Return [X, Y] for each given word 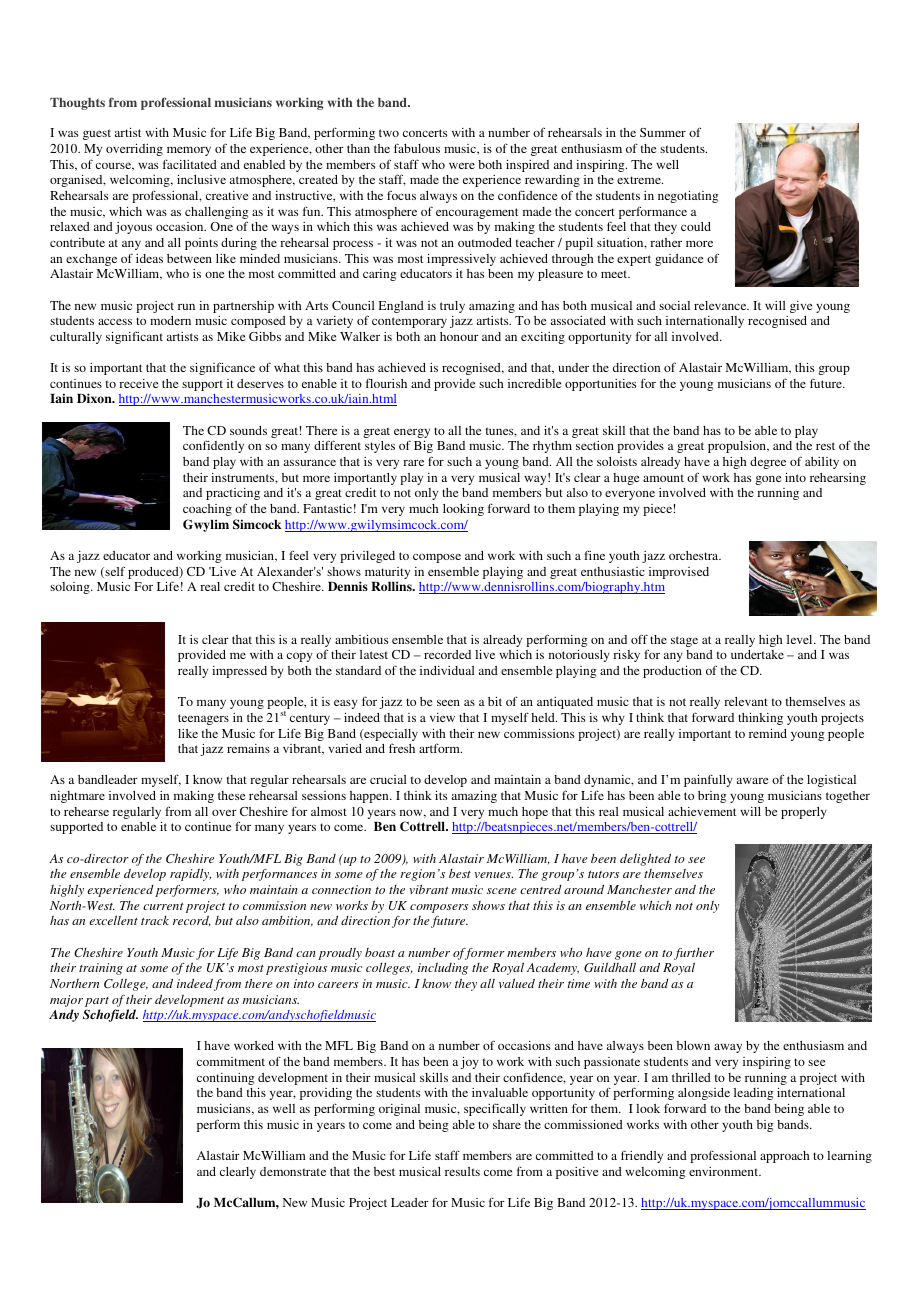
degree [768, 463]
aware [752, 780]
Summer [663, 132]
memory [189, 151]
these [231, 795]
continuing [226, 1079]
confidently [213, 446]
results [462, 1171]
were [462, 165]
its [441, 795]
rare [413, 462]
